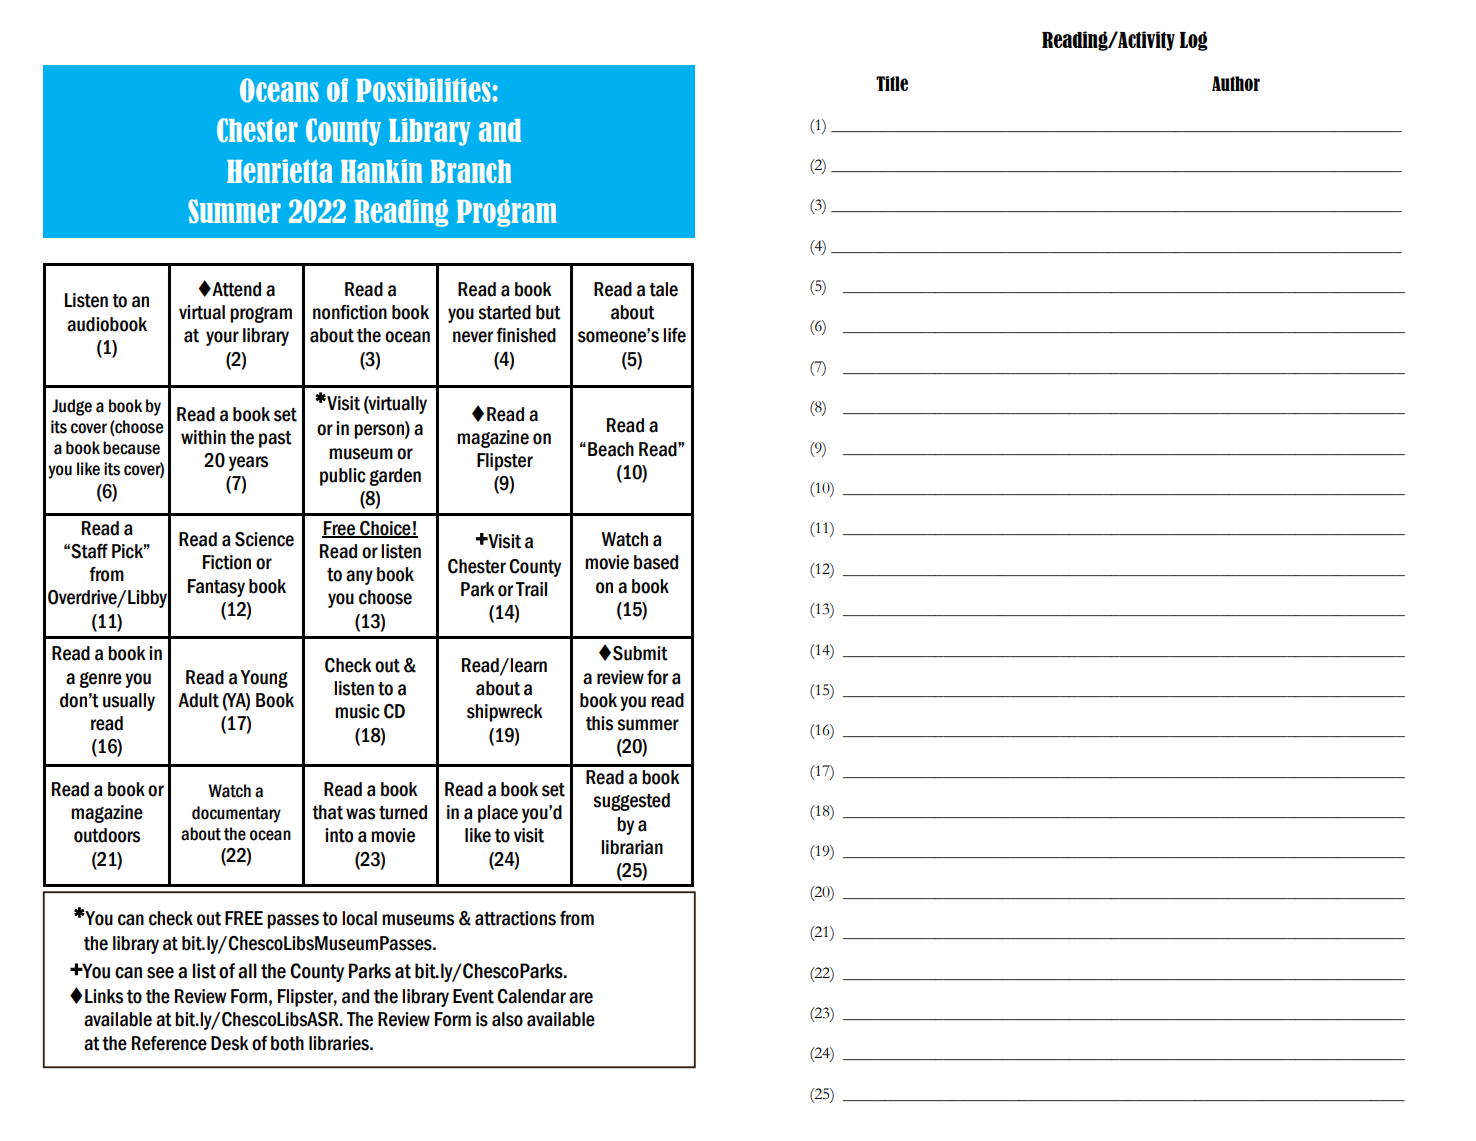 The width and height of the image is (1476, 1141). What do you see at coordinates (230, 1043) in the image?
I see `Desk` at bounding box center [230, 1043].
